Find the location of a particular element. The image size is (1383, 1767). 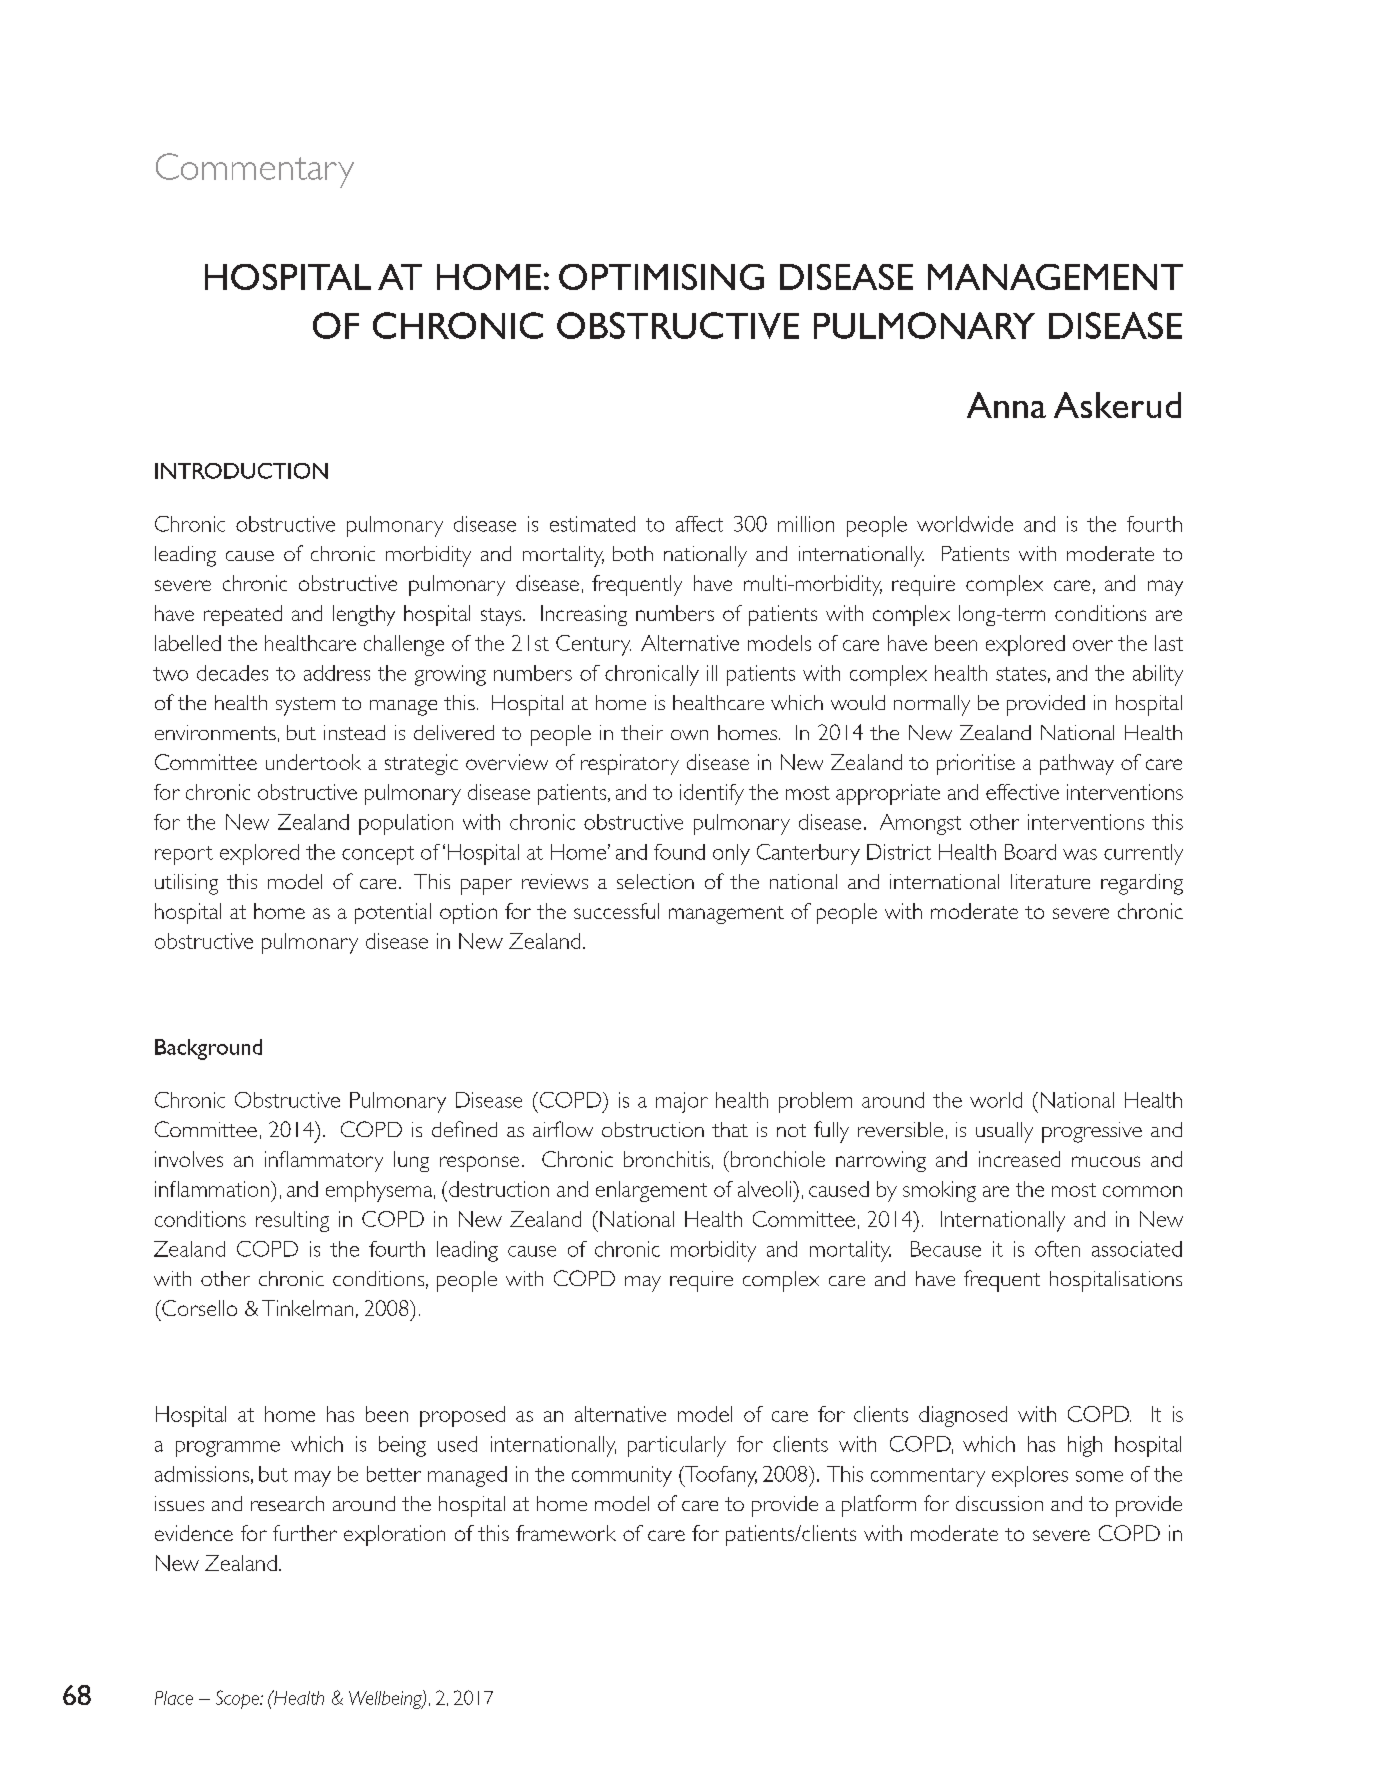

particularly is located at coordinates (677, 1446).
